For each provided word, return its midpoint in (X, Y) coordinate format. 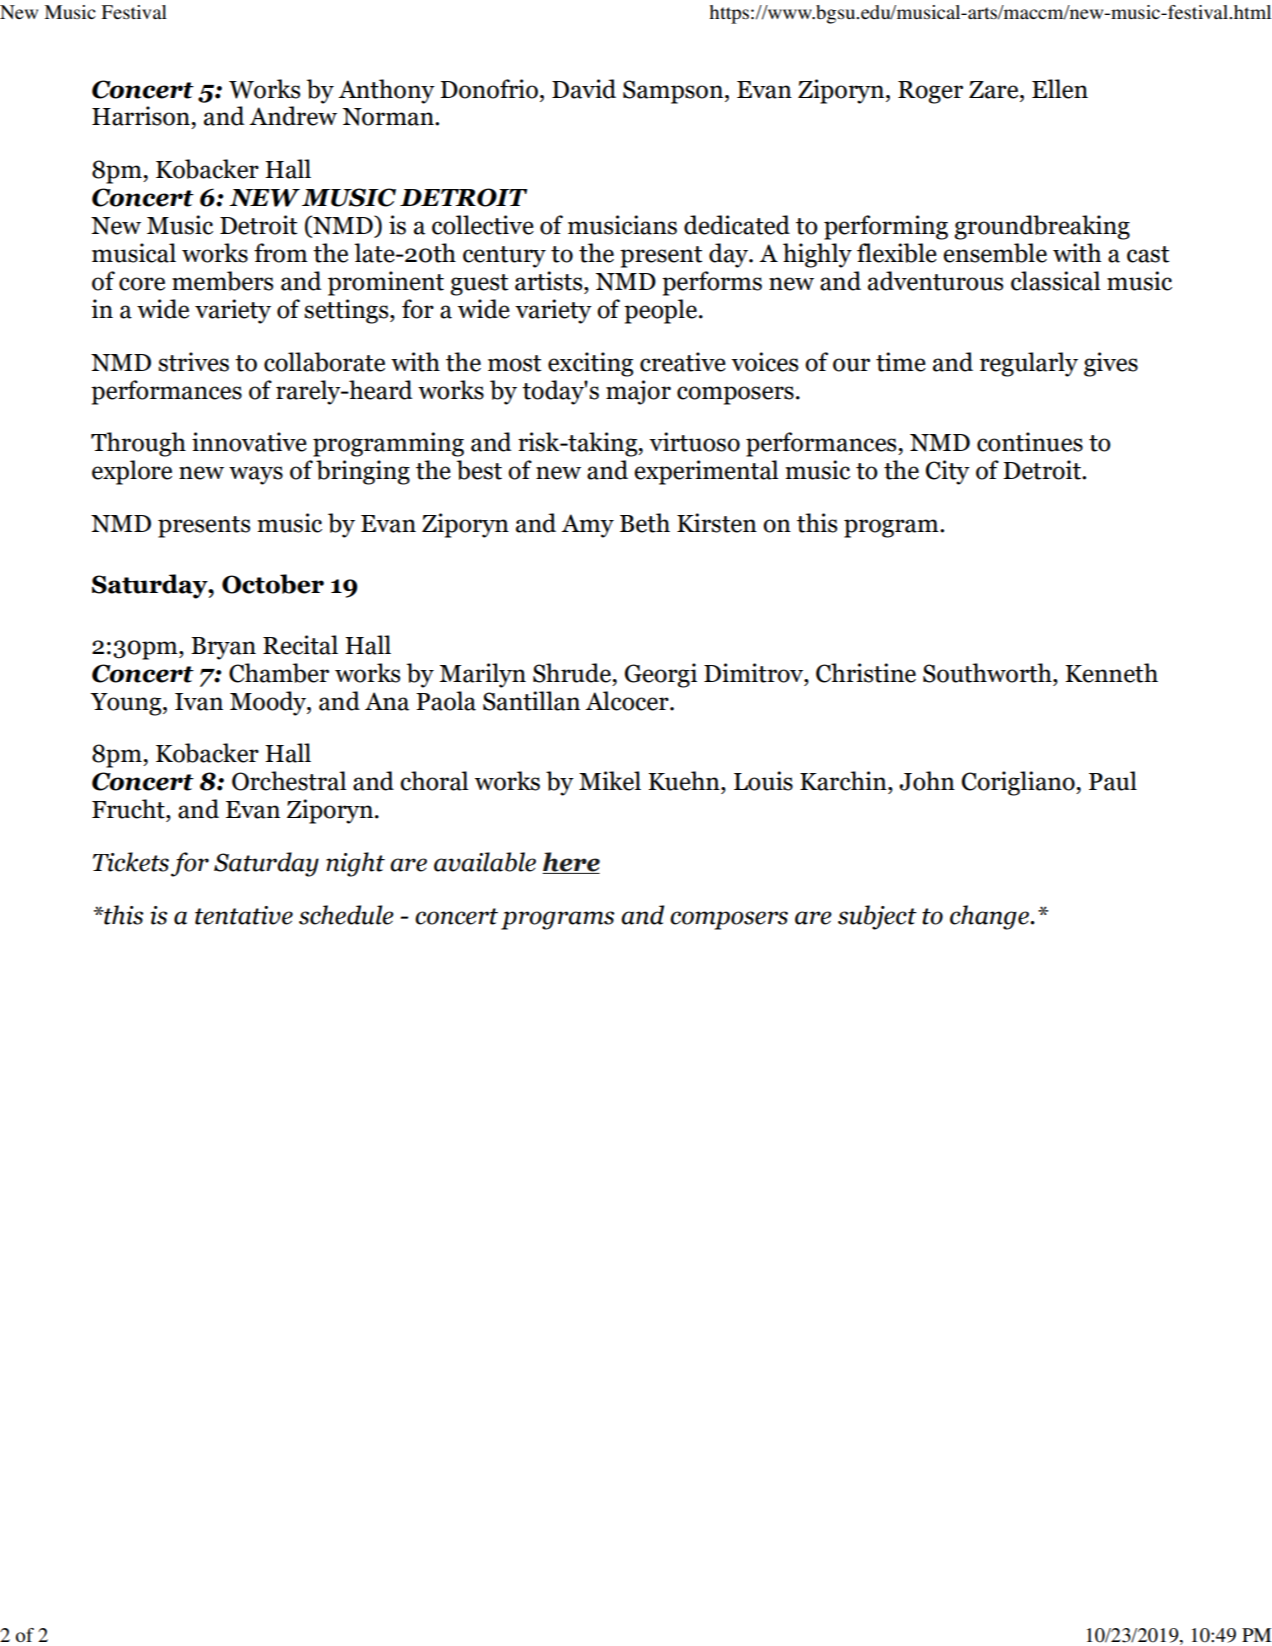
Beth (645, 523)
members (222, 281)
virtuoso (694, 442)
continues (1030, 442)
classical (1055, 281)
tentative (244, 915)
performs (712, 283)
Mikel (610, 781)
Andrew (293, 116)
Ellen (1060, 89)
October (273, 584)
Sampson (674, 92)
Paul (1113, 781)
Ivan (199, 702)
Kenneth (1112, 673)
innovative (249, 442)
